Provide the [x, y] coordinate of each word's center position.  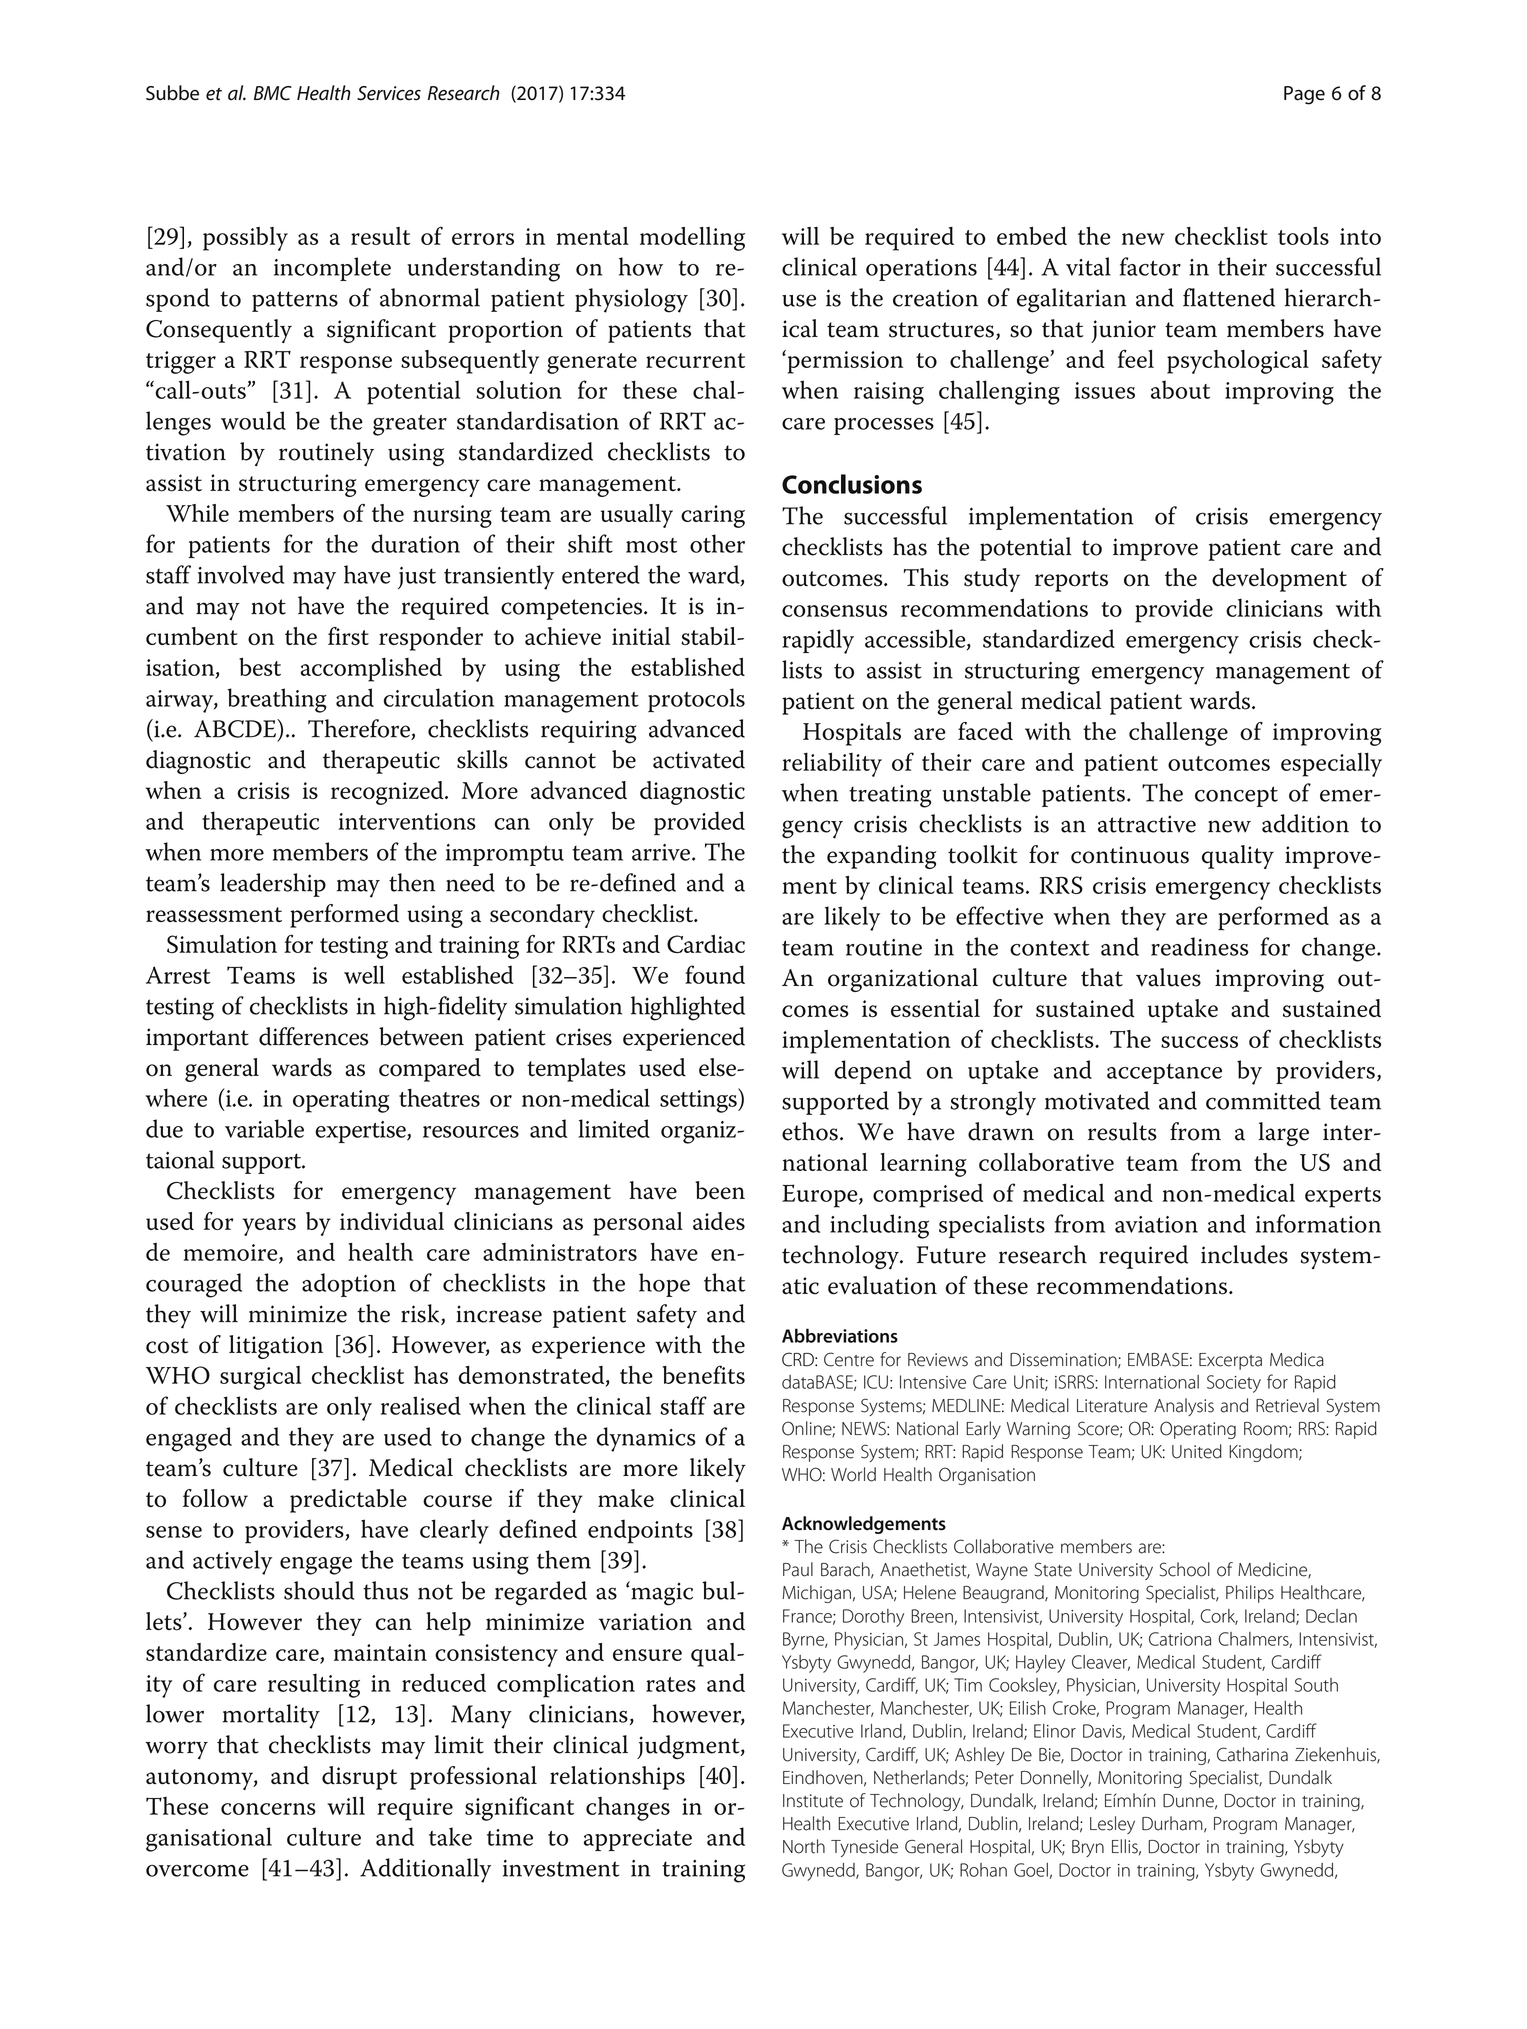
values [1168, 977]
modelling [692, 239]
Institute [813, 1801]
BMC [273, 93]
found [715, 974]
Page [1304, 95]
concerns [268, 1809]
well [364, 974]
